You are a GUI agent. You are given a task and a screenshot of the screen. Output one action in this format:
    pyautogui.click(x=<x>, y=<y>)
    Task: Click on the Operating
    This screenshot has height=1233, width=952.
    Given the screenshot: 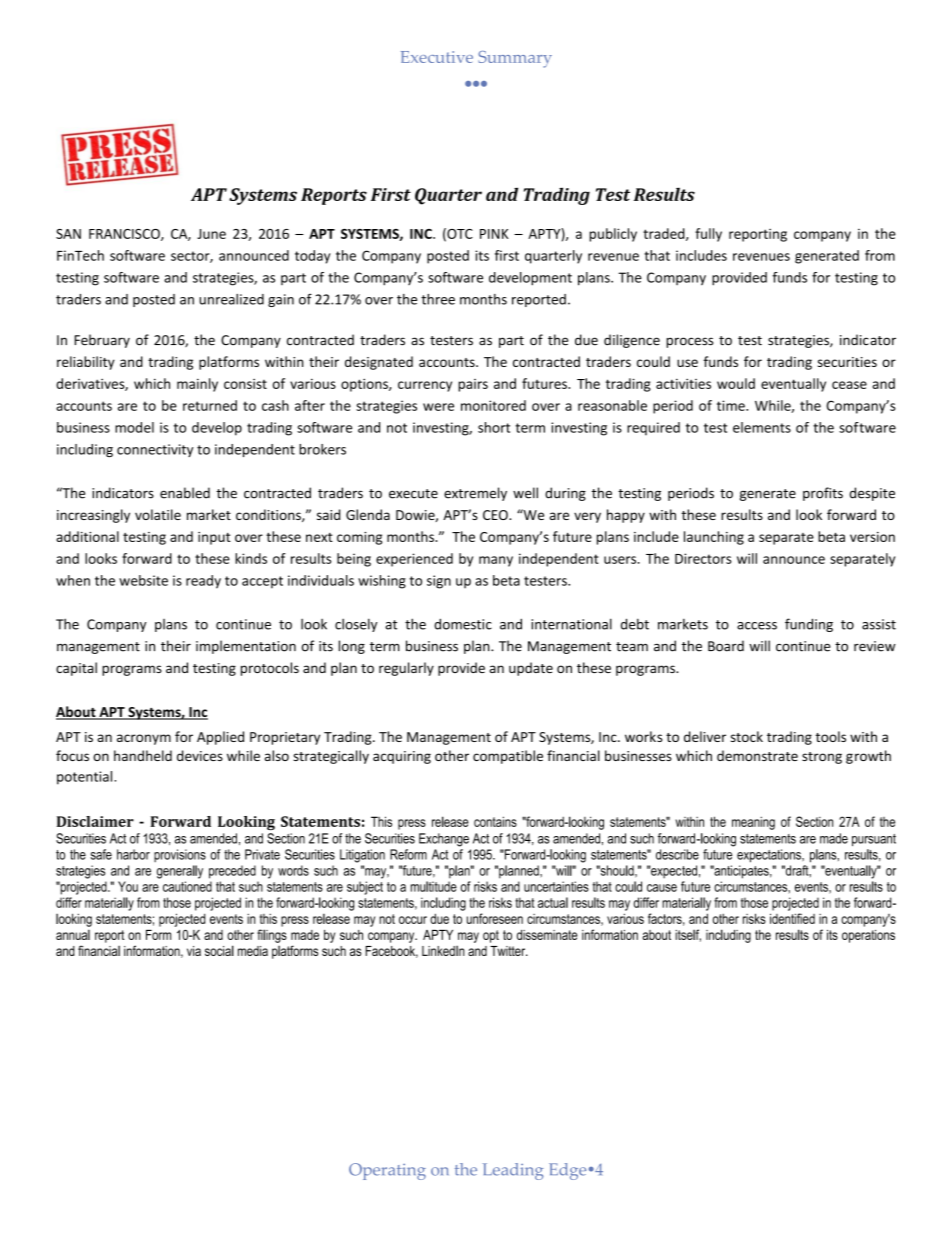 What is the action you would take?
    pyautogui.click(x=387, y=1171)
